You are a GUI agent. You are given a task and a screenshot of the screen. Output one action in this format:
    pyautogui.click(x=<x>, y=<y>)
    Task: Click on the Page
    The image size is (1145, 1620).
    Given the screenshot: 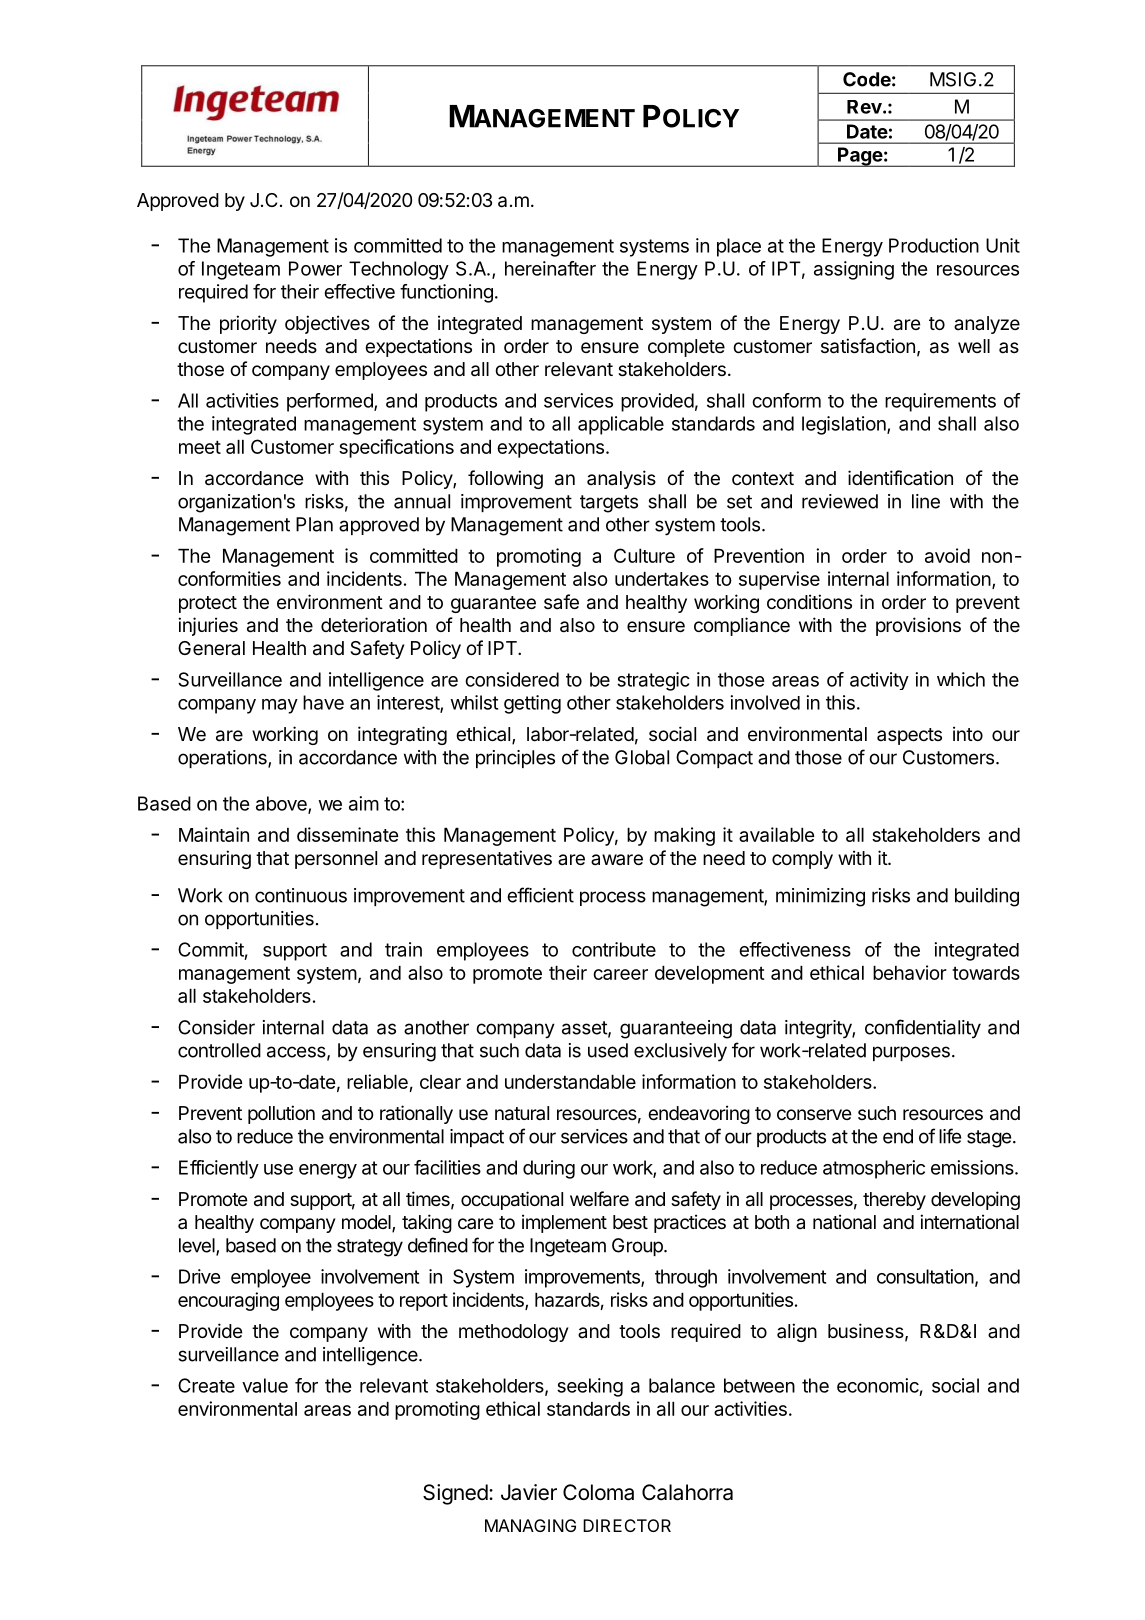 What is the action you would take?
    pyautogui.click(x=860, y=157)
